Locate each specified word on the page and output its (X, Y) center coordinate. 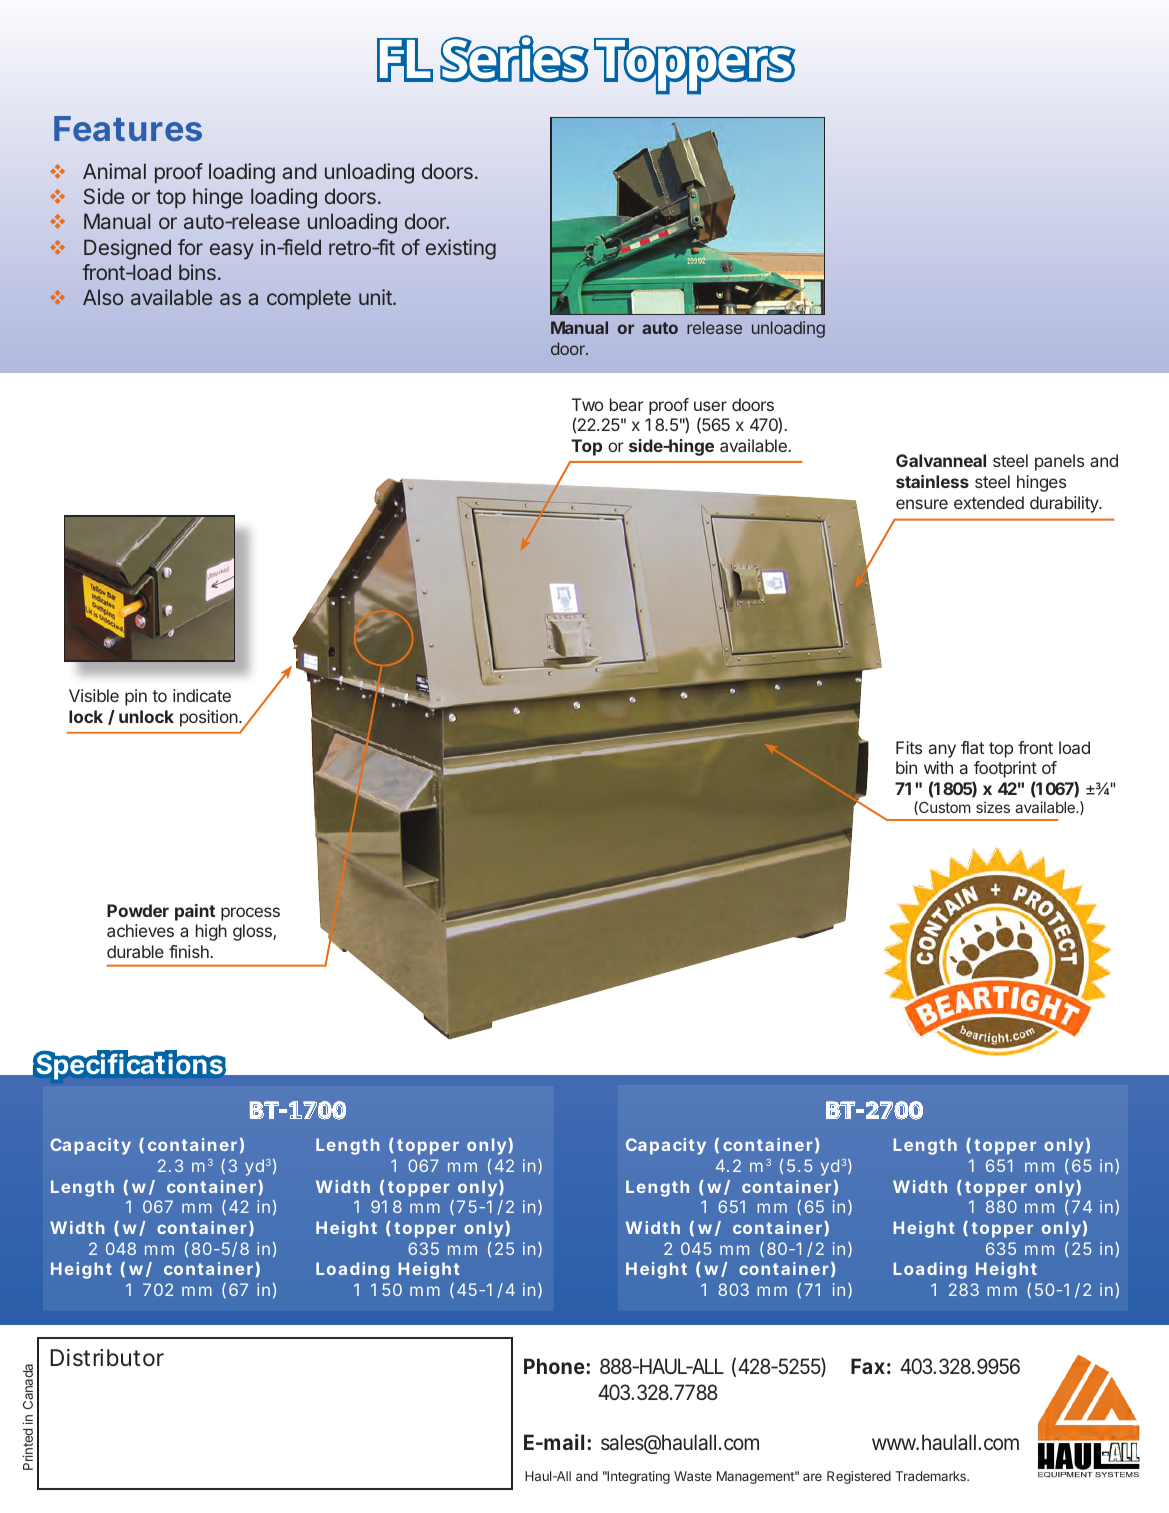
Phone (554, 1366)
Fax (868, 1366)
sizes (993, 807)
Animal (114, 171)
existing (461, 249)
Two (587, 404)
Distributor (107, 1358)
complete (309, 299)
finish (189, 951)
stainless (932, 481)
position (210, 718)
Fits (909, 747)
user (710, 406)
